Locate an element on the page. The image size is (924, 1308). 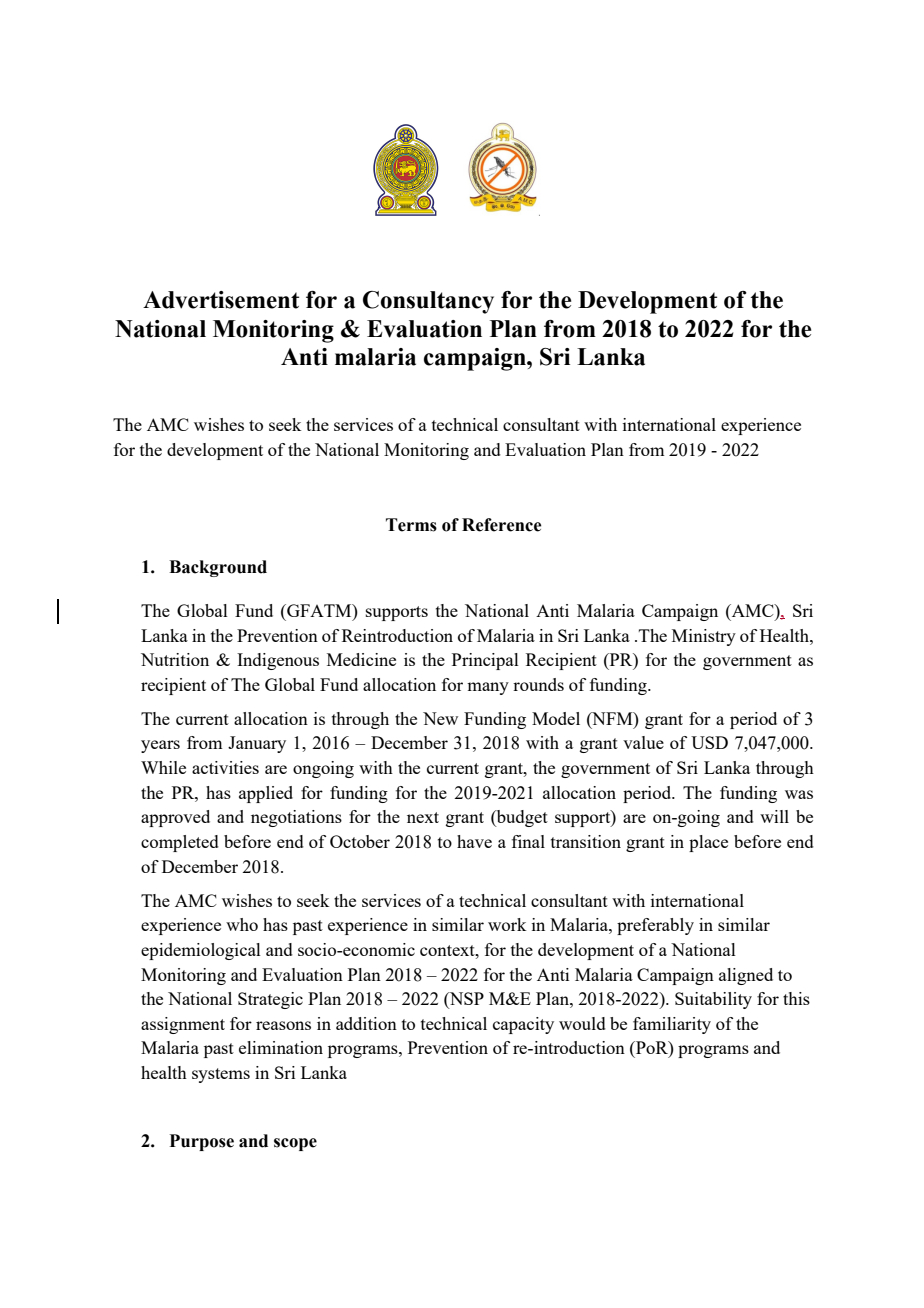
Ministry is located at coordinates (704, 637).
